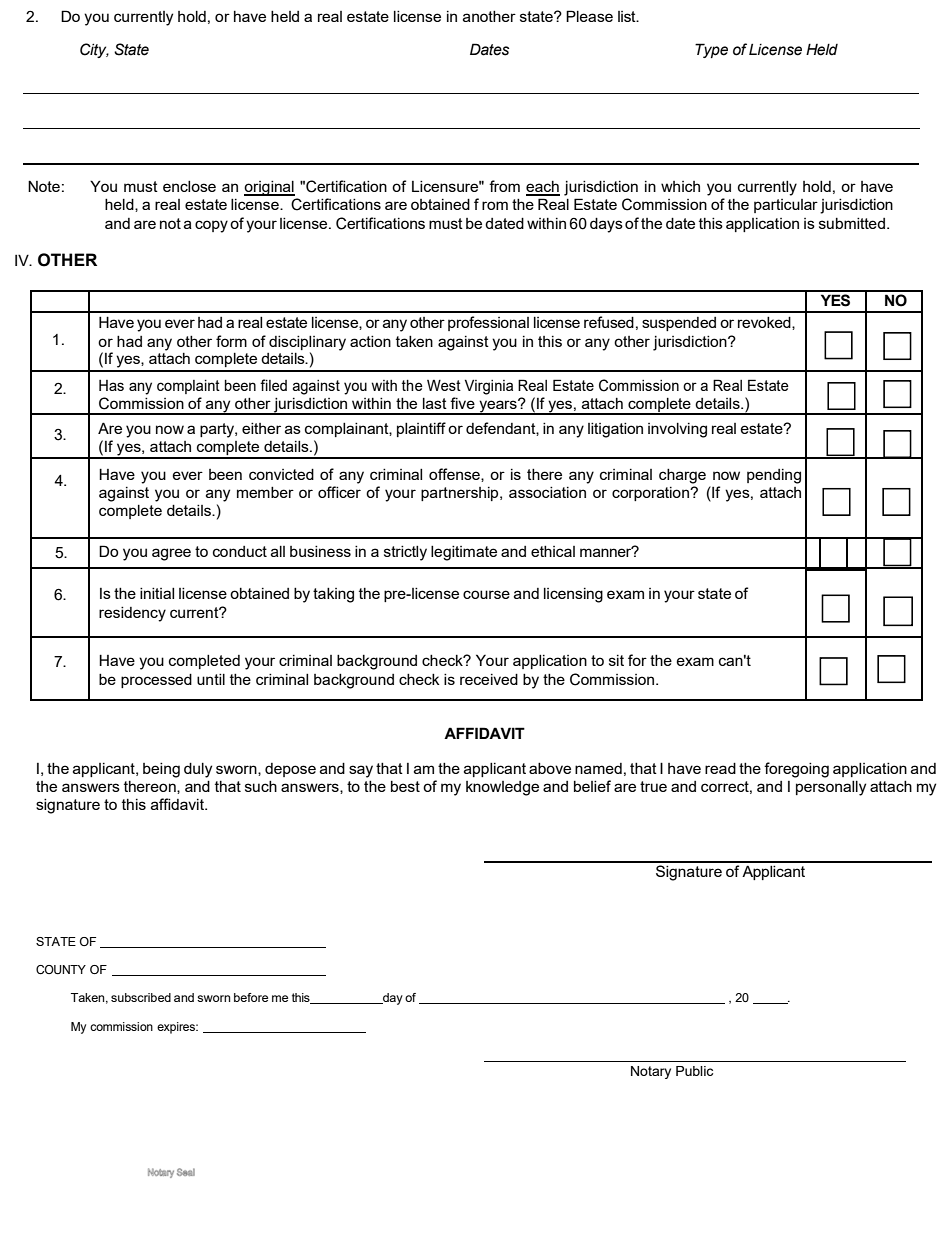 This page has height=1233, width=952. I want to click on revoked, so click(765, 323).
